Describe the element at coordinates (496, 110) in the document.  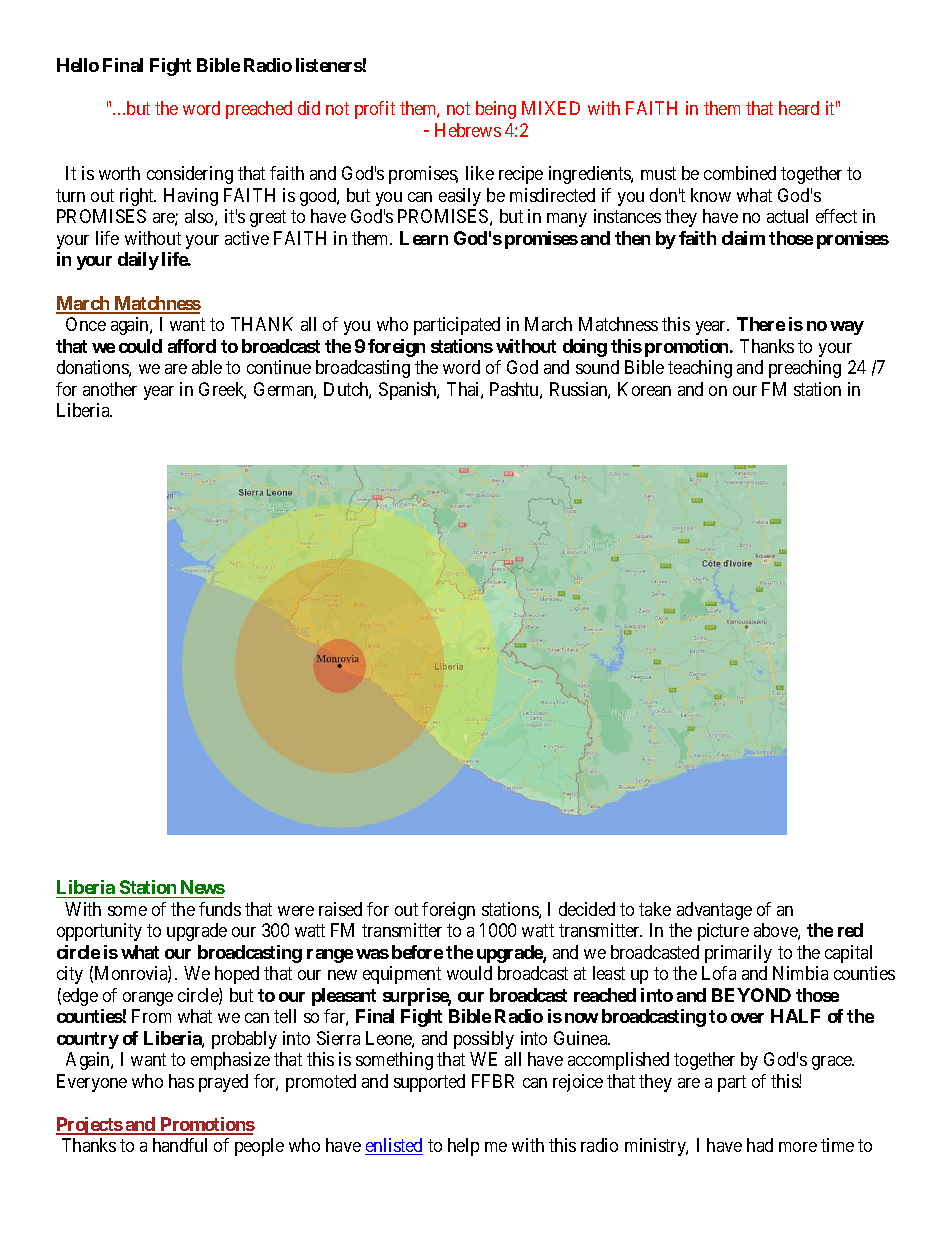
I see `being` at that location.
